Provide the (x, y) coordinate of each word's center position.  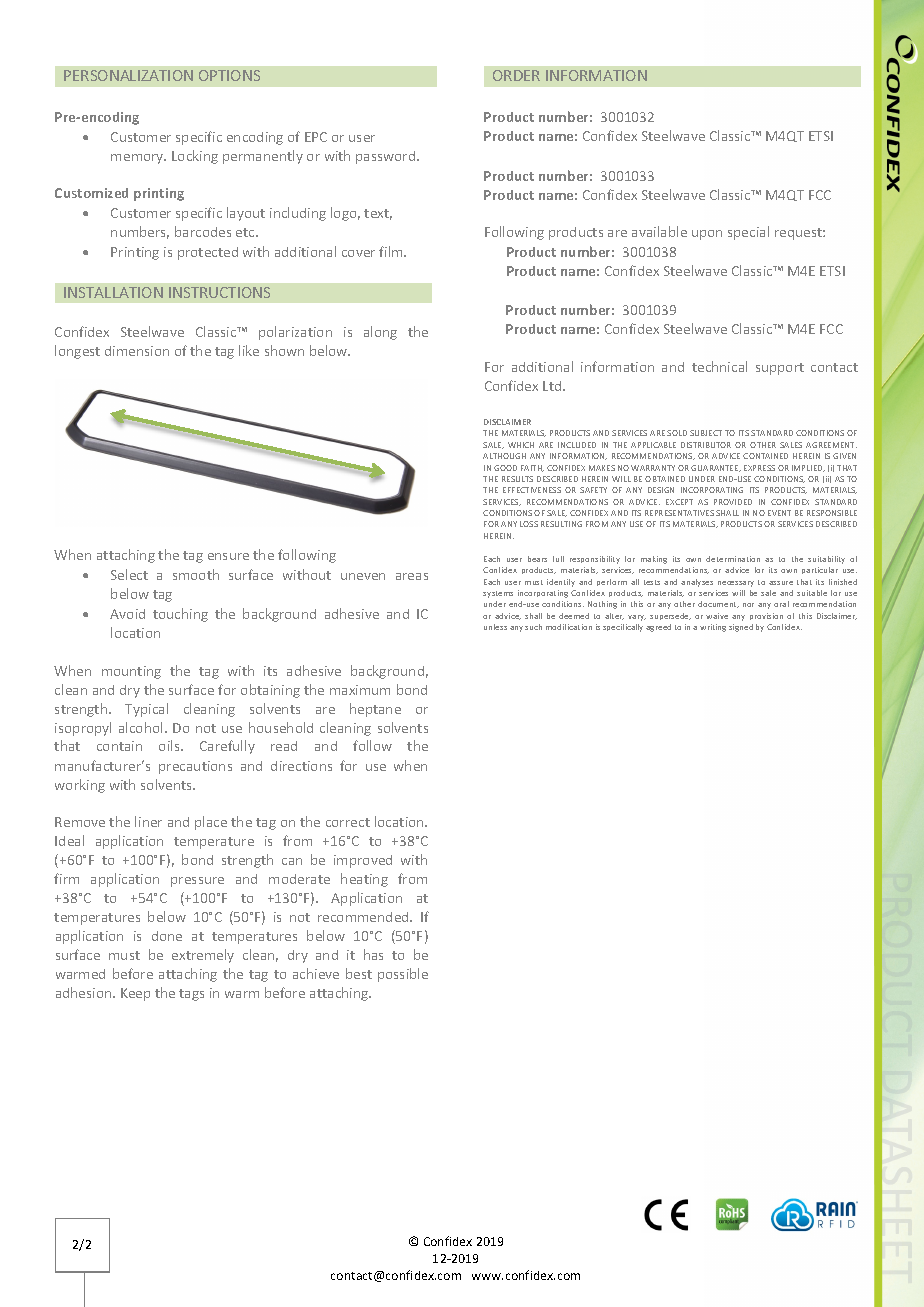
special (748, 233)
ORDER (516, 75)
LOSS (529, 524)
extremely (203, 956)
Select (129, 574)
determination (733, 559)
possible (403, 975)
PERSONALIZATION (128, 75)
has (373, 954)
